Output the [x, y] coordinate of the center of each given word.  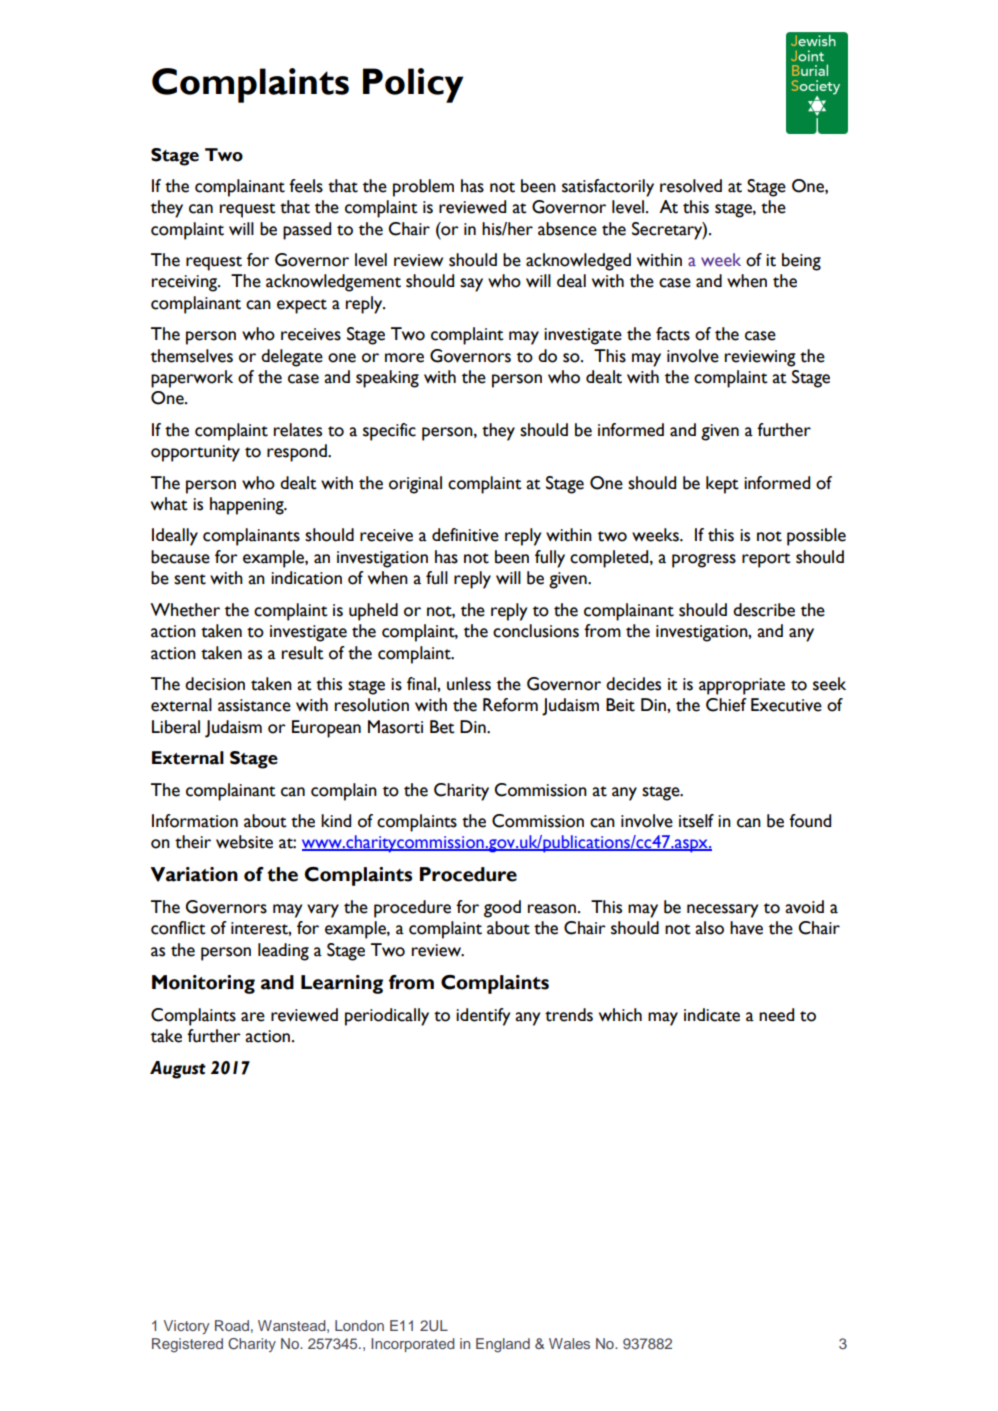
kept [722, 485]
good [502, 909]
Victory [186, 1327]
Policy [413, 85]
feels [306, 186]
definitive [465, 535]
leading [283, 952]
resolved [691, 186]
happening [248, 506]
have [746, 928]
